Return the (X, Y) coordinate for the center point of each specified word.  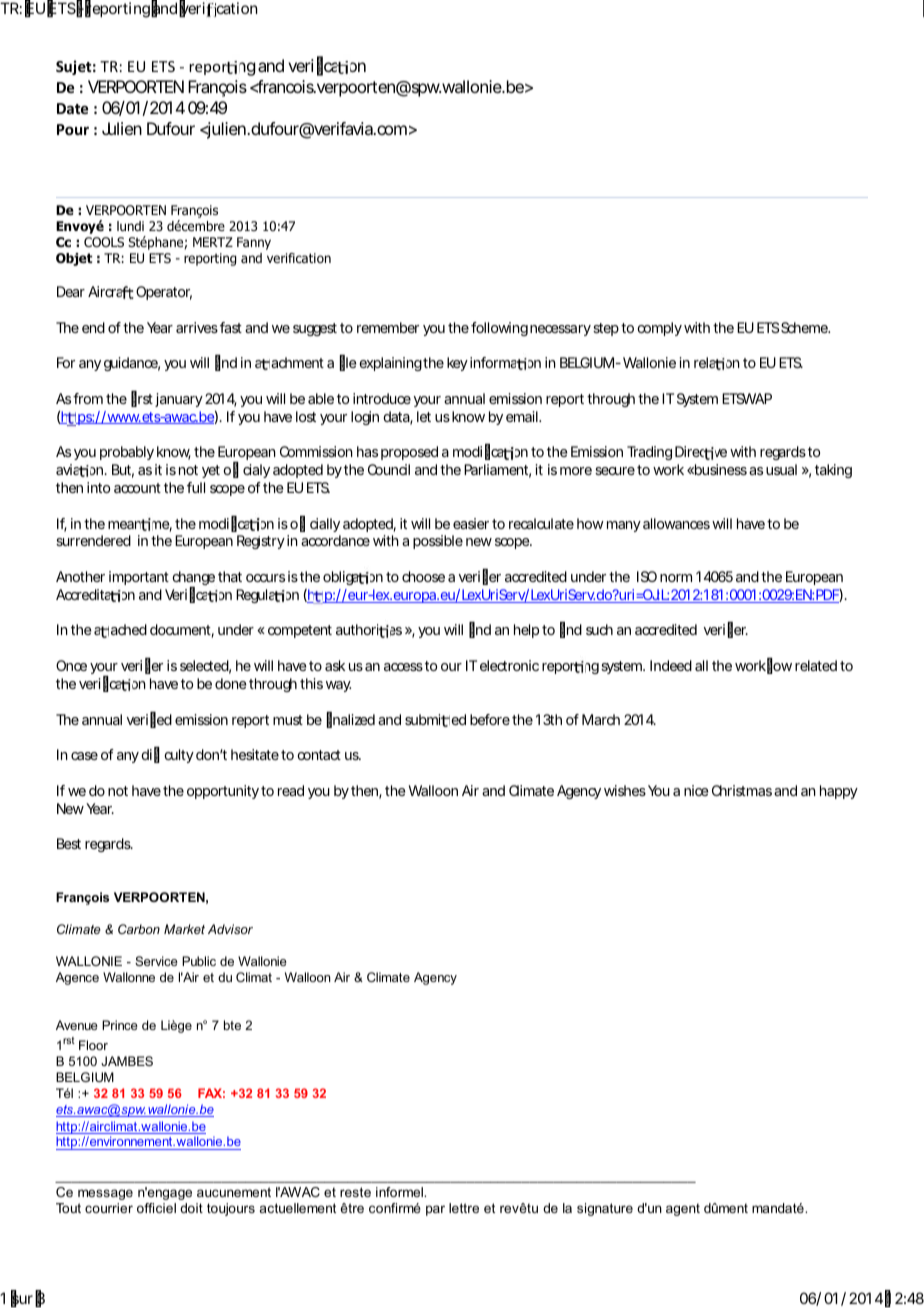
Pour (73, 129)
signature (605, 1209)
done (231, 683)
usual (781, 469)
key (457, 364)
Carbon (139, 929)
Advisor (230, 929)
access (403, 667)
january (177, 400)
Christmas (742, 790)
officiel (156, 1208)
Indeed (671, 665)
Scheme (805, 327)
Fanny (254, 243)
